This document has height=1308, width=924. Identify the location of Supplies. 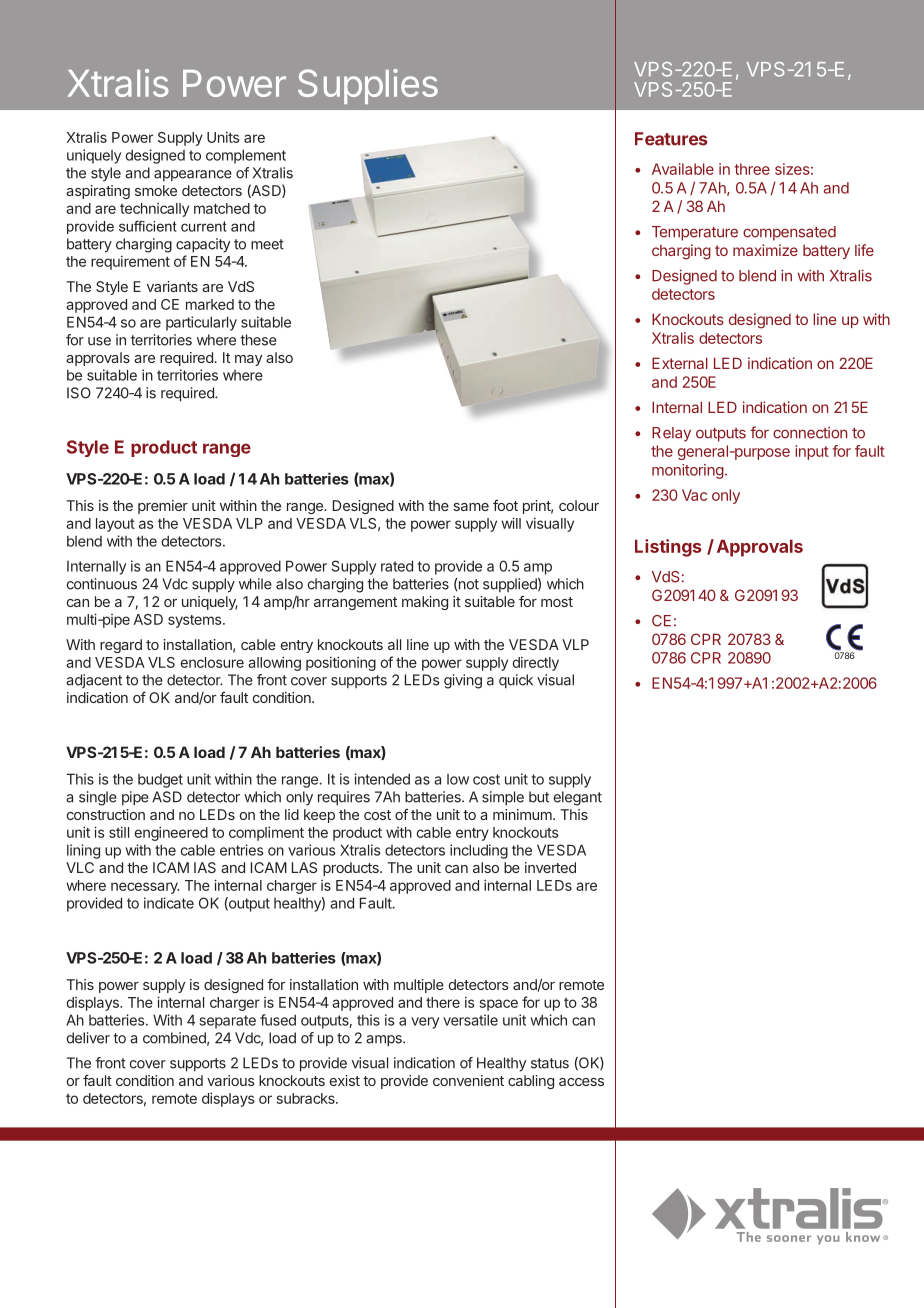
(368, 86).
